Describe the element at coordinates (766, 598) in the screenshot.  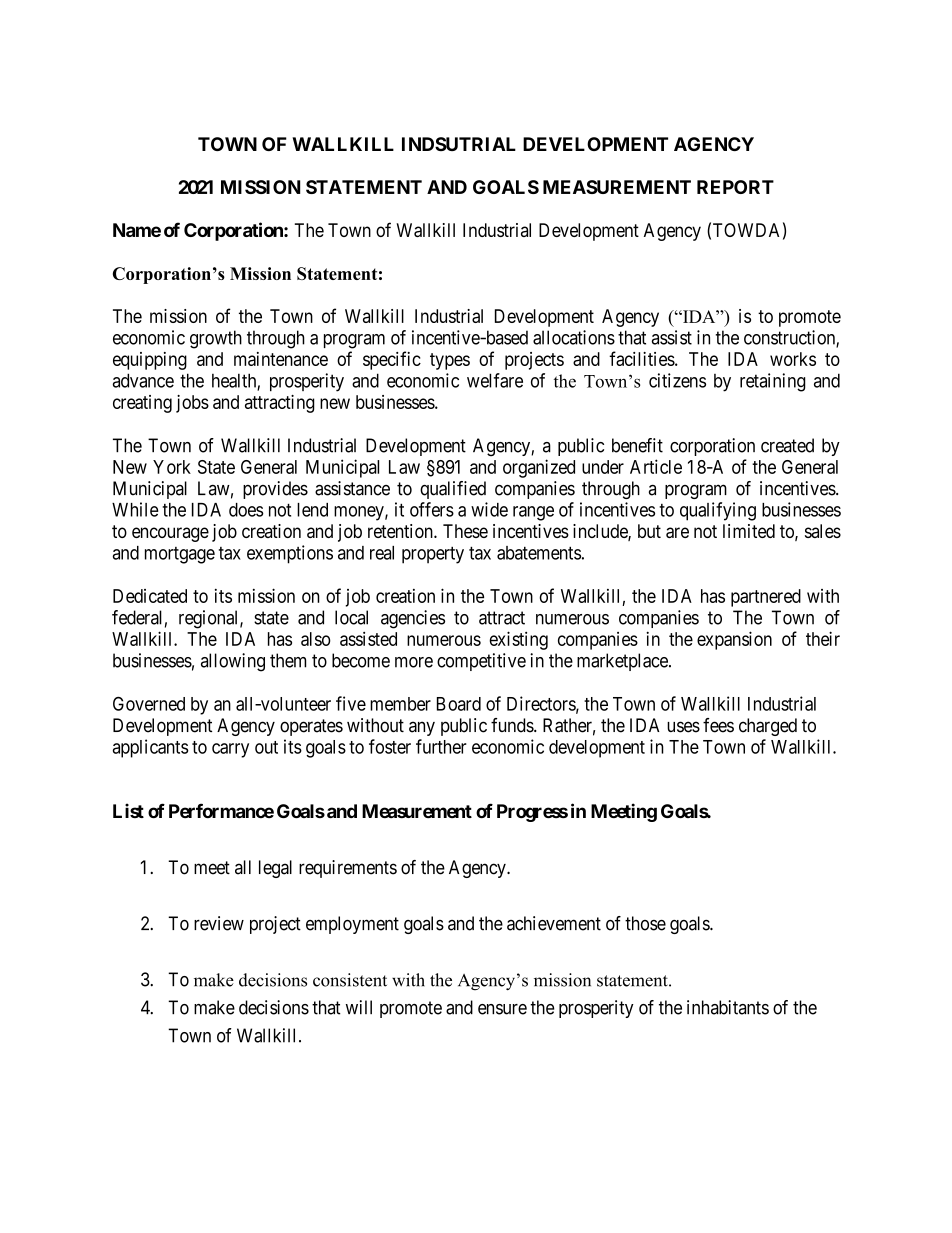
I see `partnered` at that location.
